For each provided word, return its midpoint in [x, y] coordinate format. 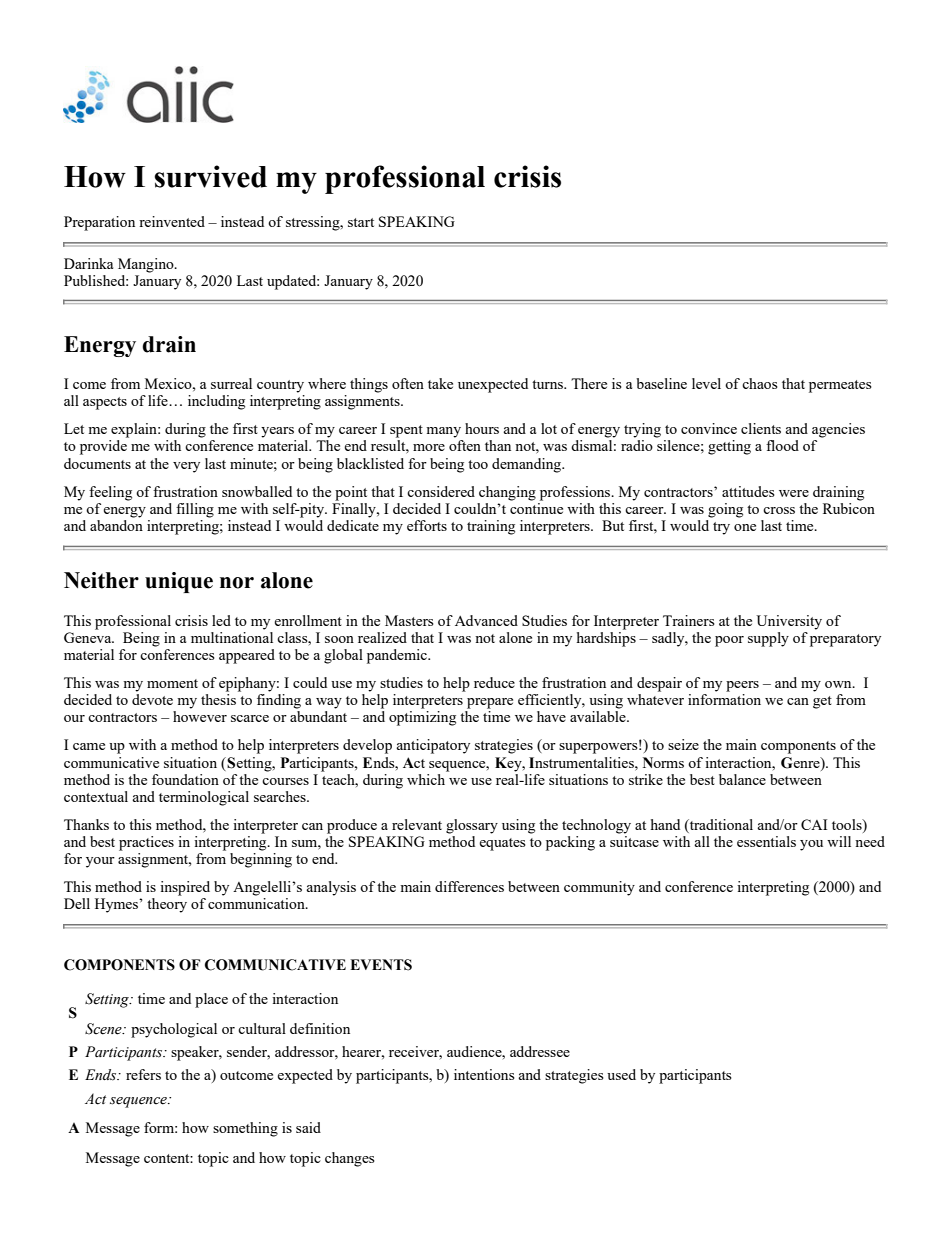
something [245, 1129]
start [361, 222]
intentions [484, 1074]
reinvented [172, 221]
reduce [494, 682]
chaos [760, 383]
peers [742, 686]
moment [172, 683]
